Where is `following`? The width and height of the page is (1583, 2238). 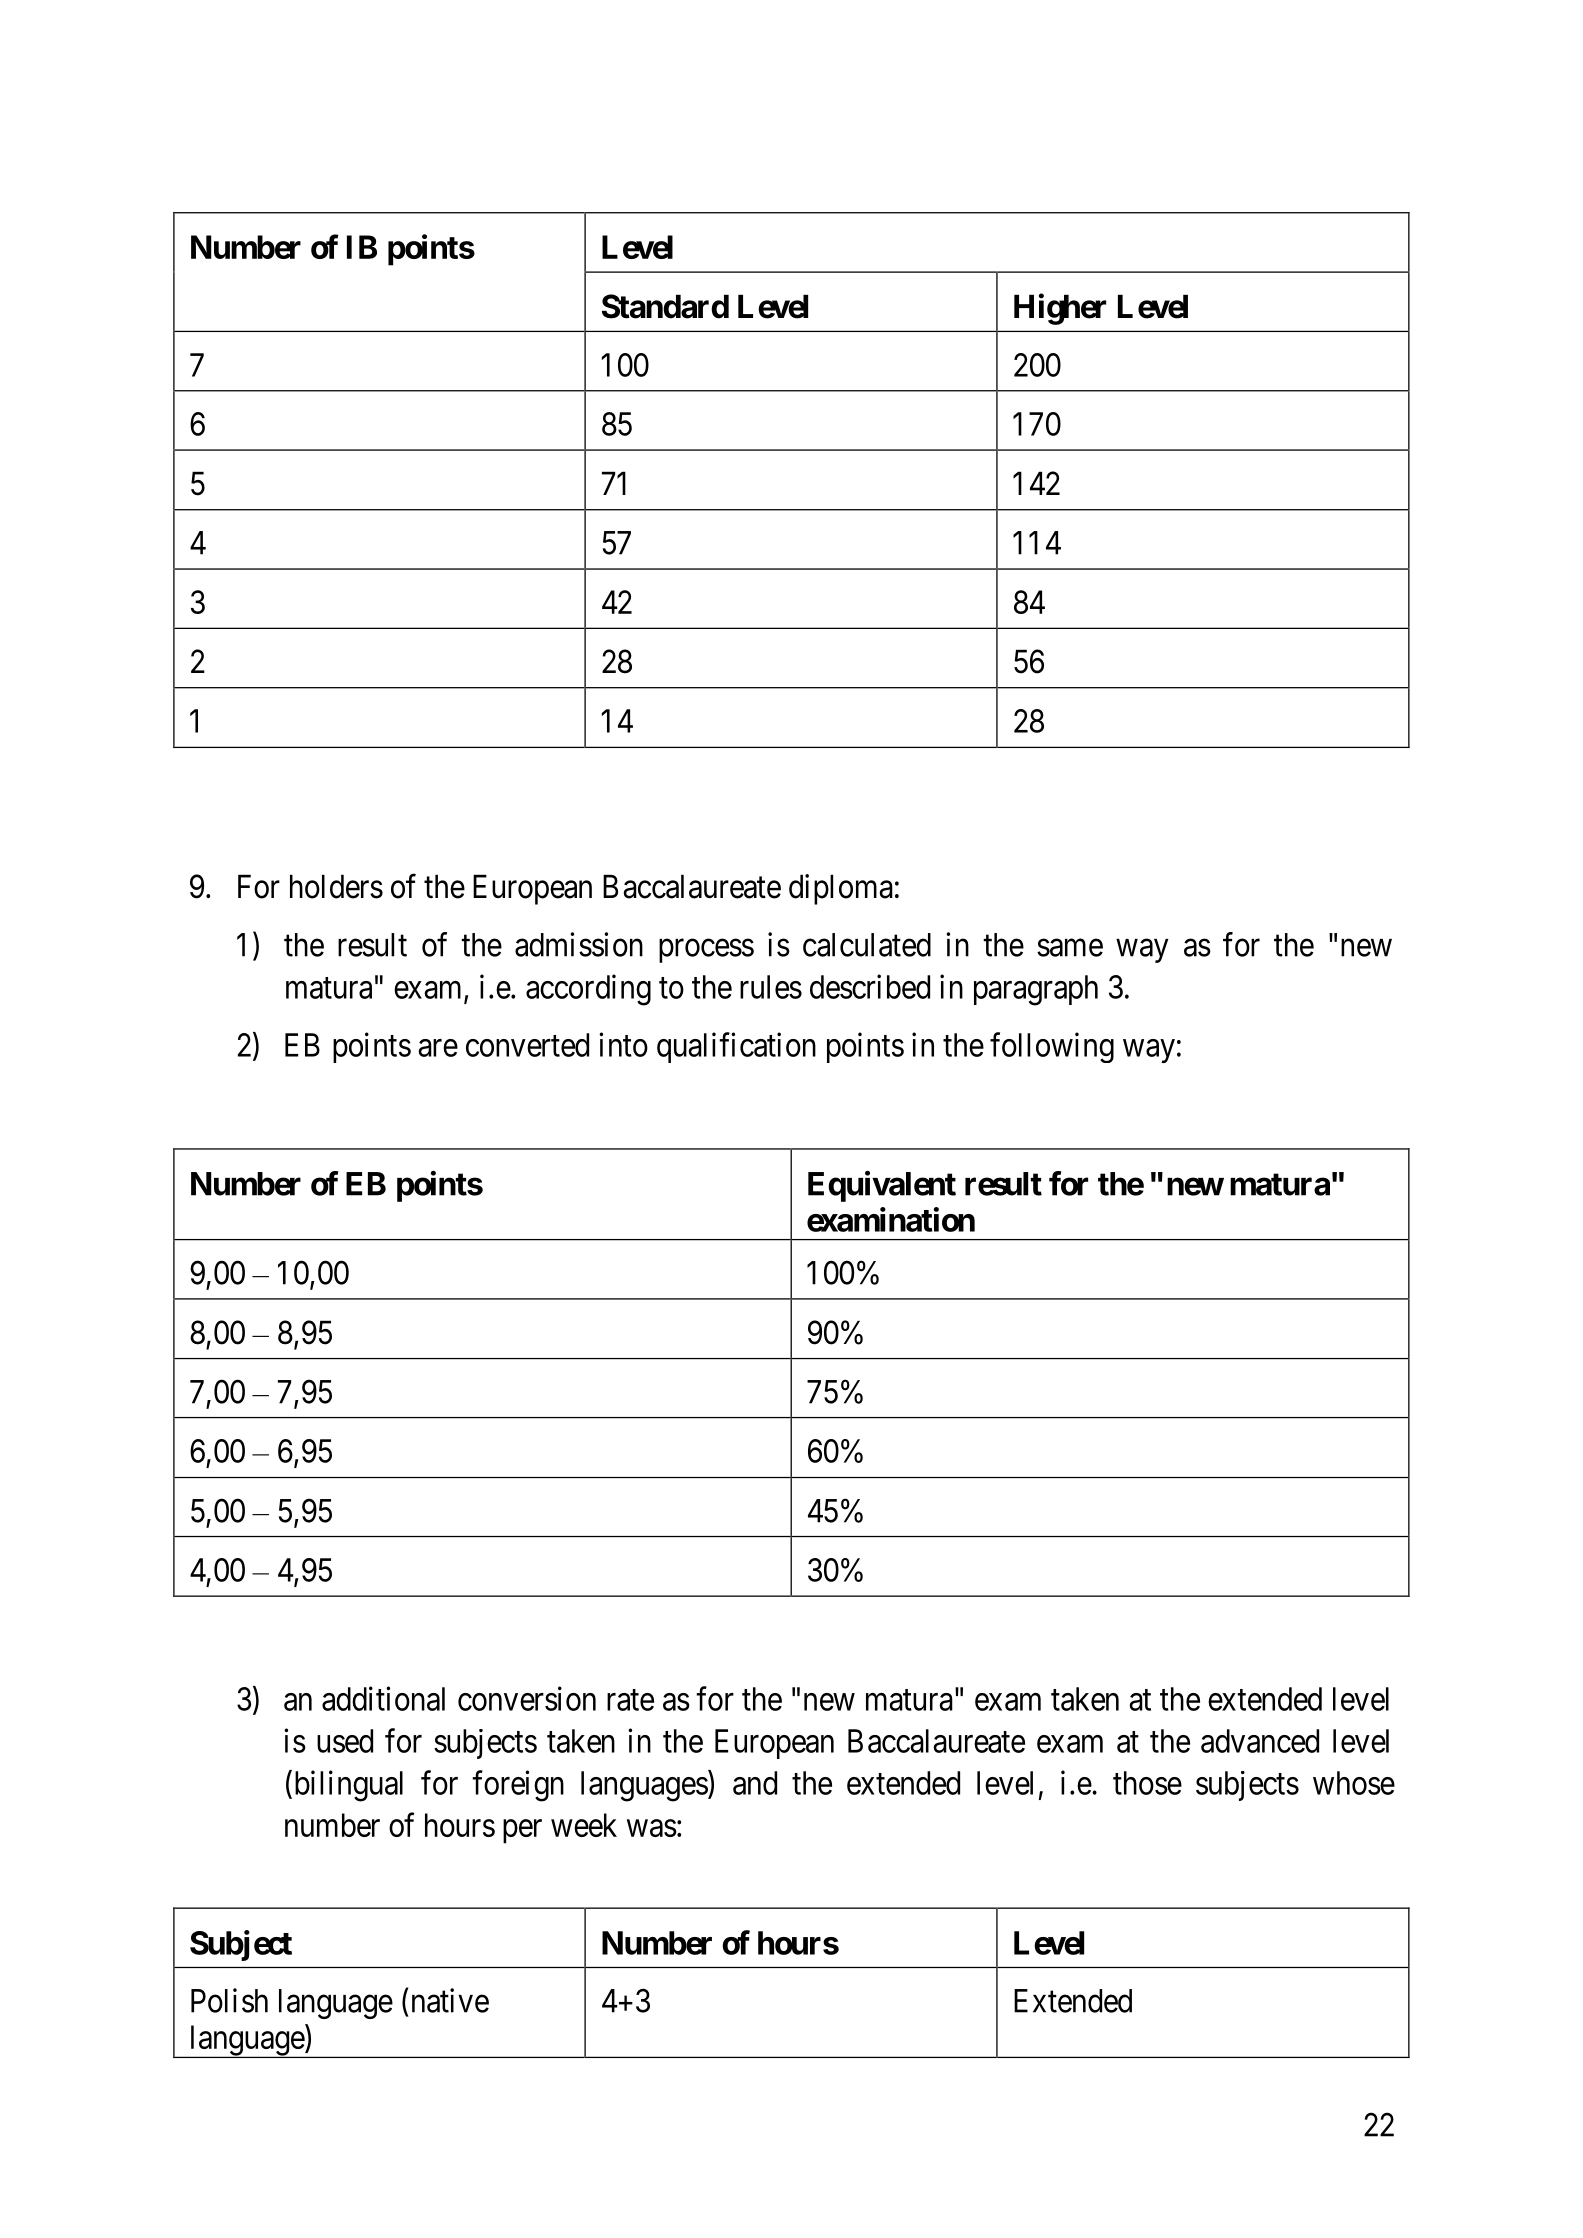
following is located at coordinates (1052, 1047).
